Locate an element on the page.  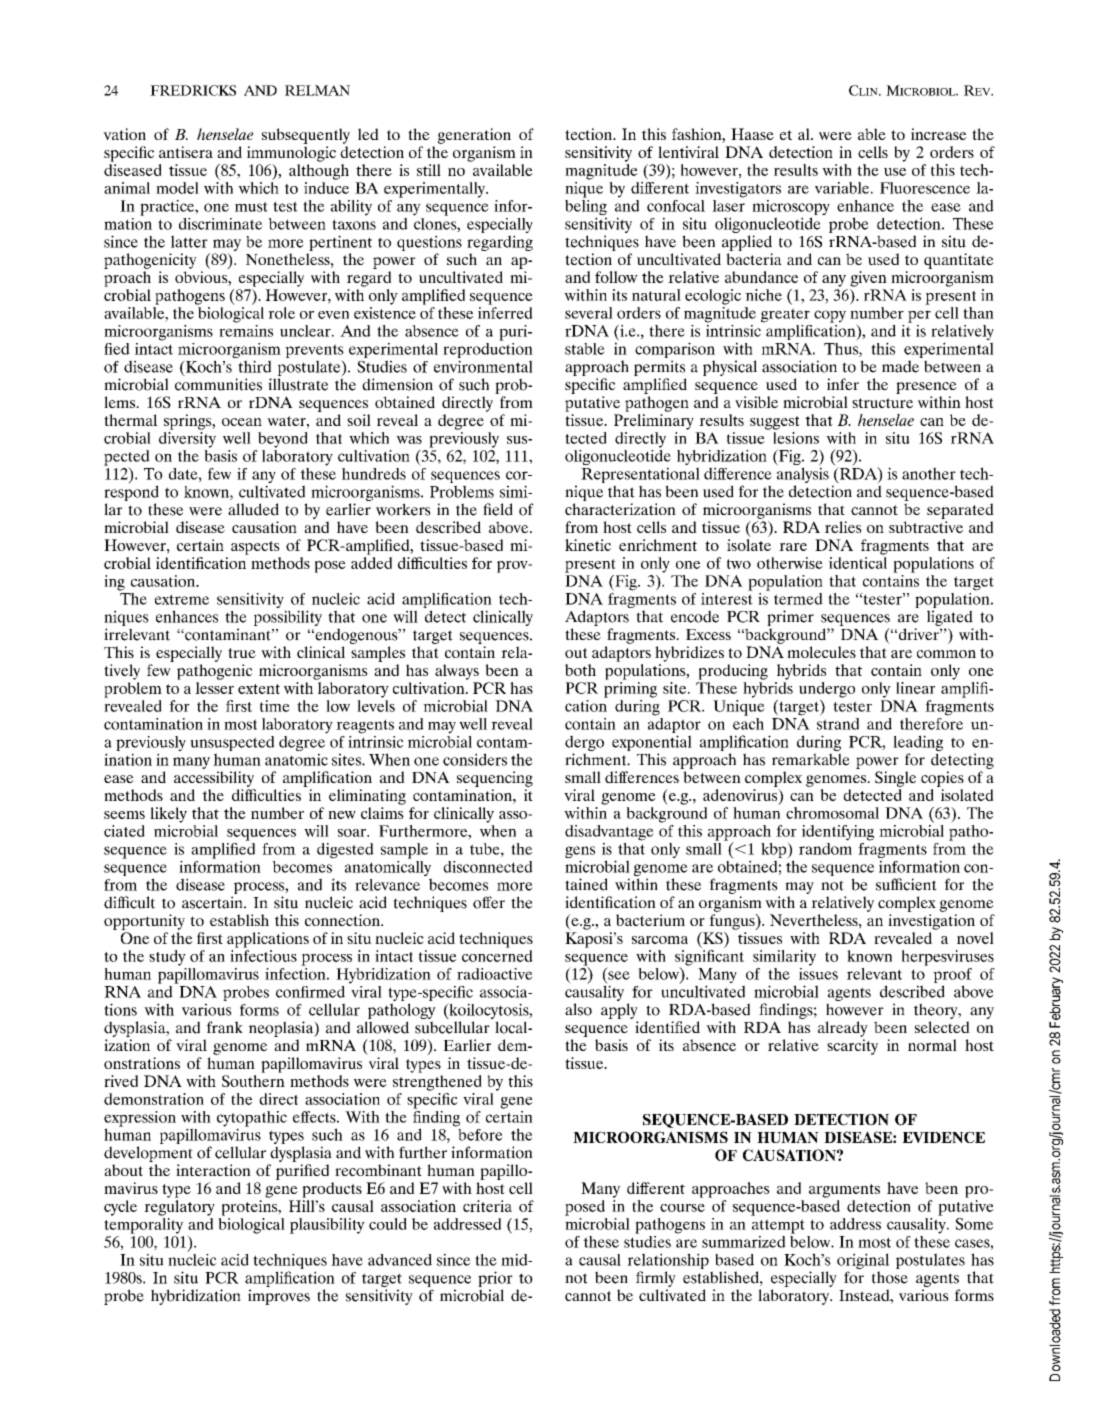
sufficient is located at coordinates (906, 884).
